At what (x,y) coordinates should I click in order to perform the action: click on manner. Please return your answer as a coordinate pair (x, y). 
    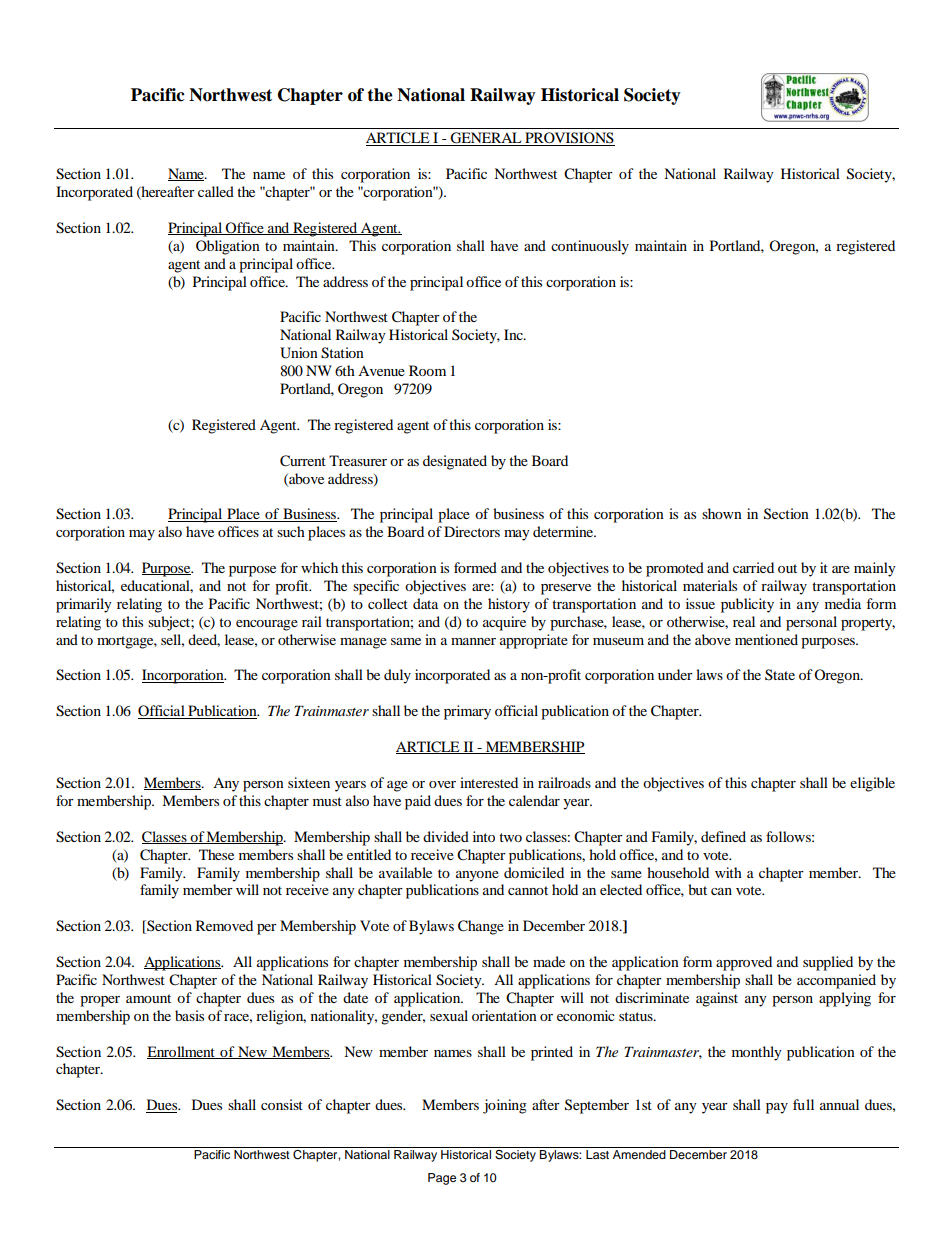
    Looking at the image, I should click on (473, 641).
